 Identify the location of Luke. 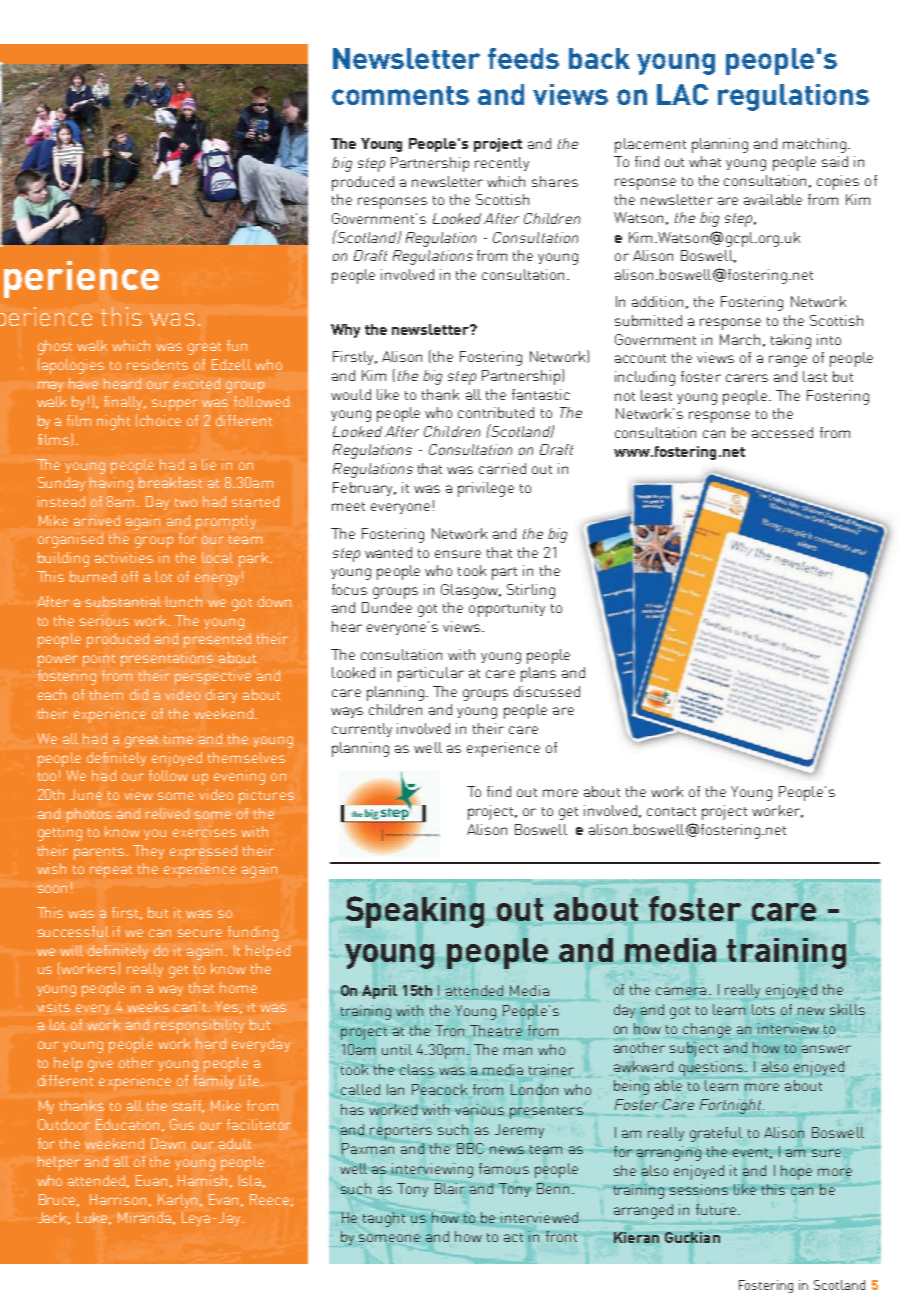
(94, 1218).
